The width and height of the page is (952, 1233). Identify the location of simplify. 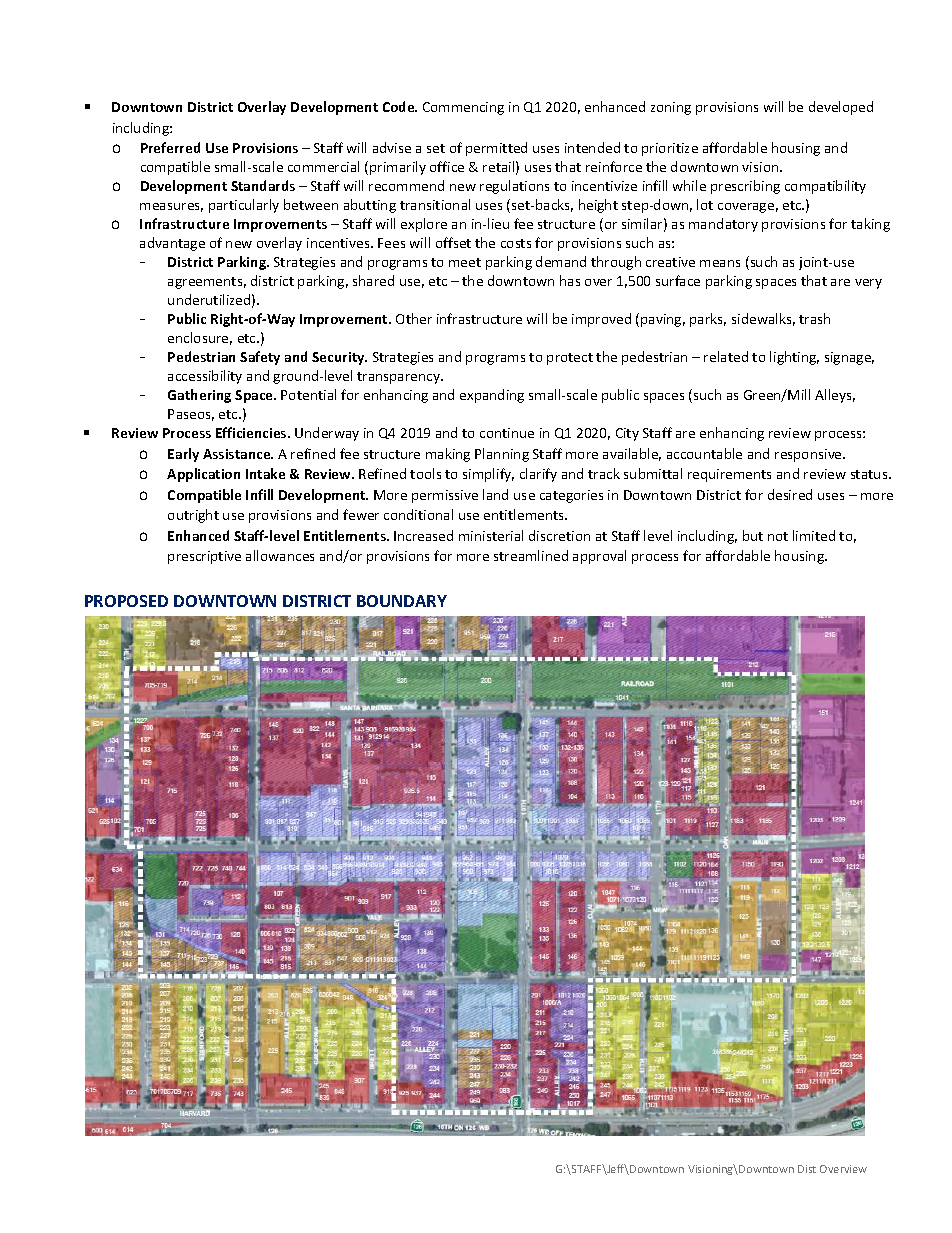
(488, 475).
